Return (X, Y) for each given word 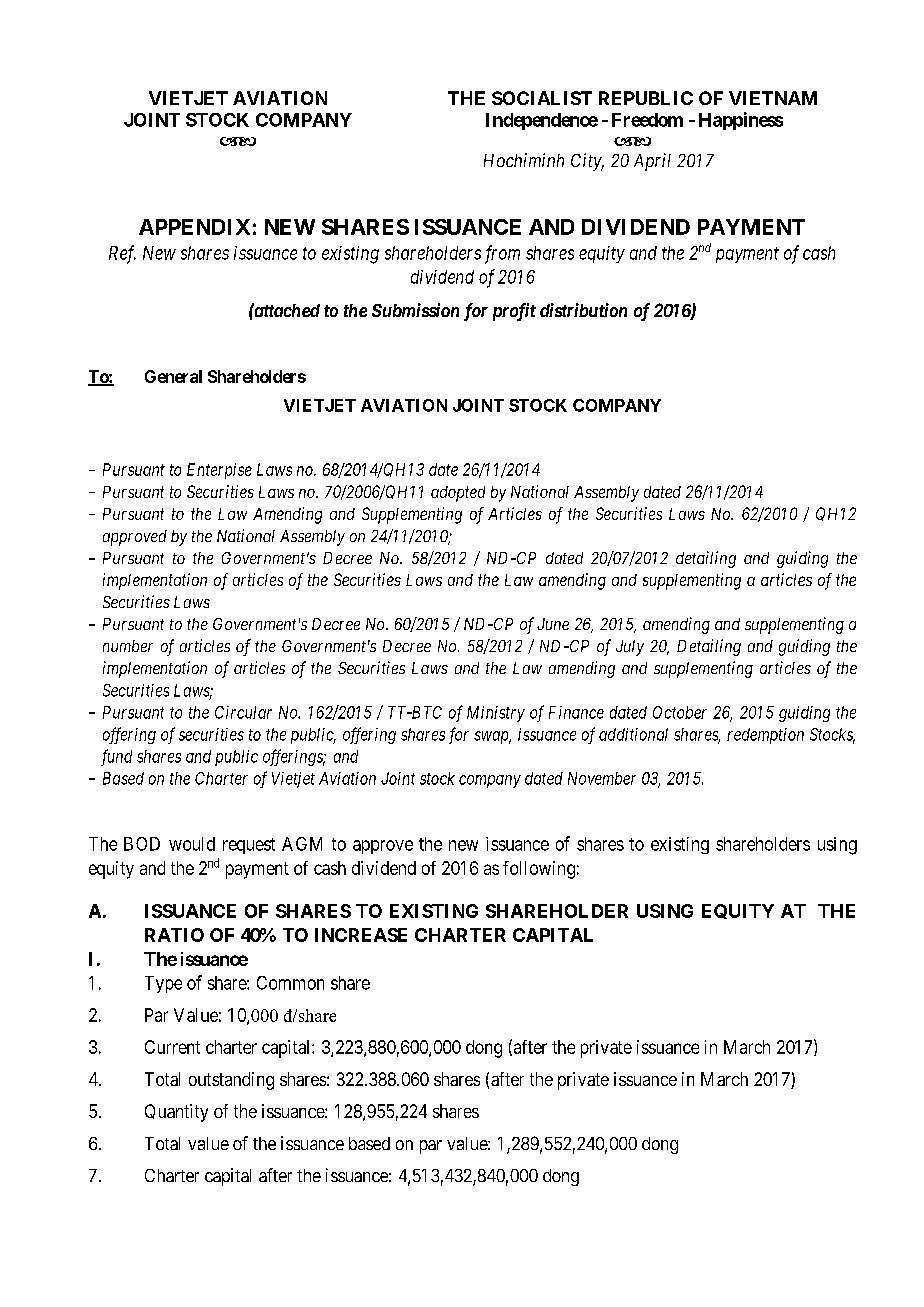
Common (290, 983)
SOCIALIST (542, 98)
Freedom (647, 120)
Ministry (496, 714)
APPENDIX (194, 227)
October (680, 712)
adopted (458, 494)
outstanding (231, 1081)
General (173, 376)
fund (116, 757)
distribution (583, 310)
